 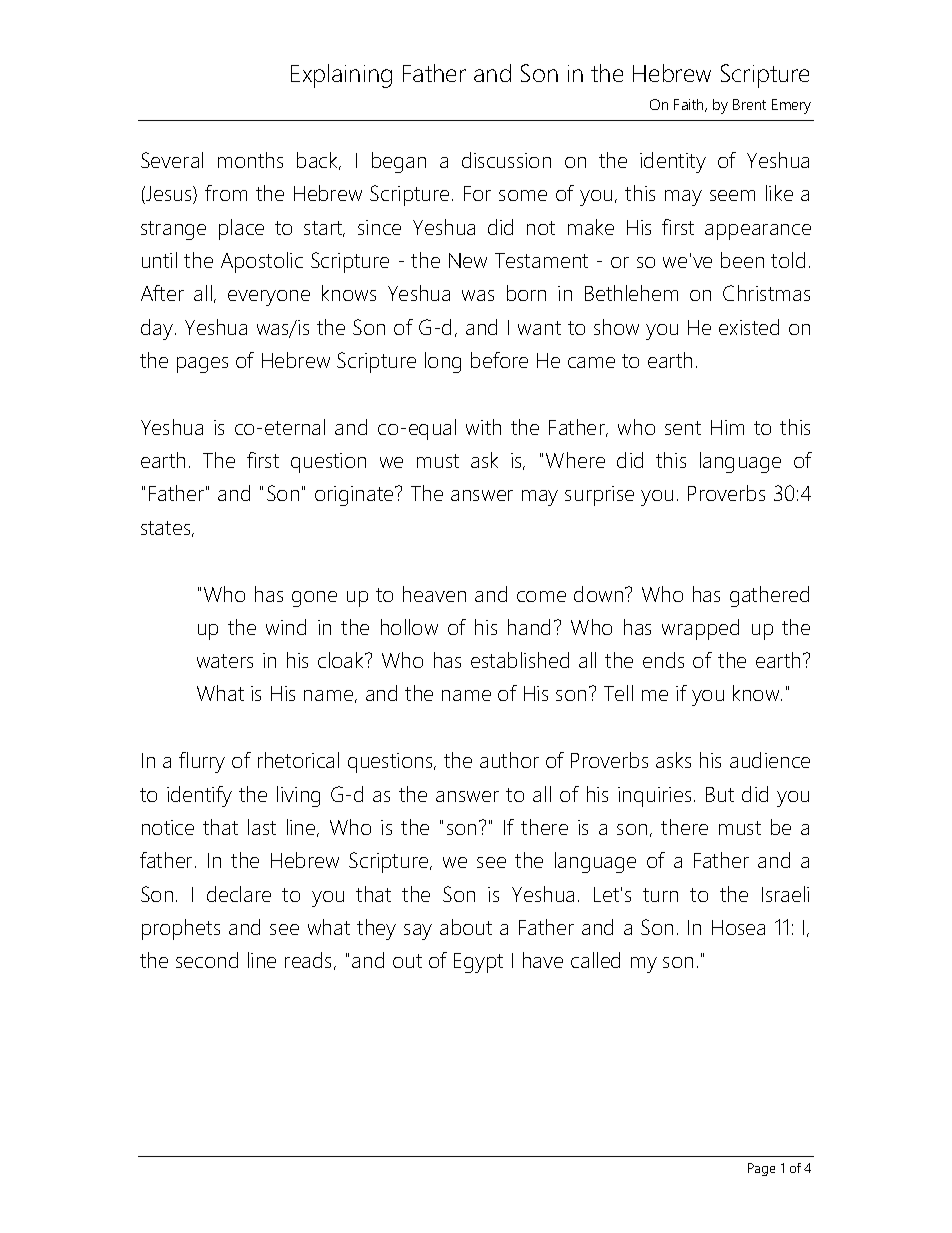 What do you see at coordinates (506, 160) in the page?
I see `discussion` at bounding box center [506, 160].
